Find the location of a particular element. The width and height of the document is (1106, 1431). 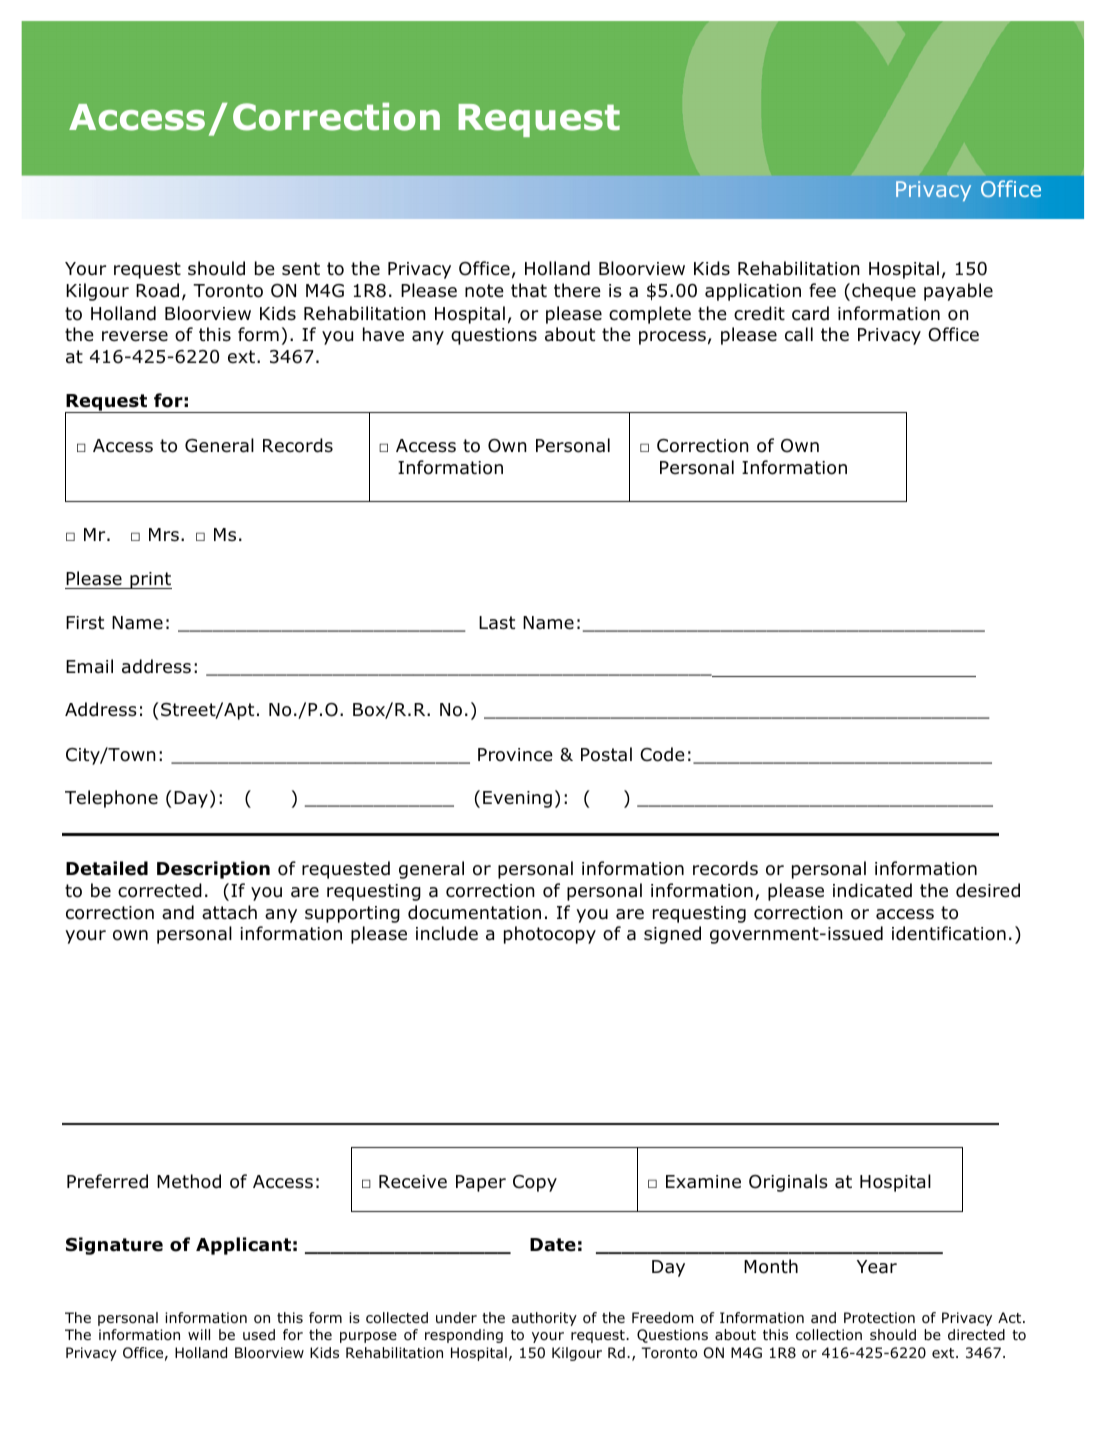

will is located at coordinates (199, 1334).
